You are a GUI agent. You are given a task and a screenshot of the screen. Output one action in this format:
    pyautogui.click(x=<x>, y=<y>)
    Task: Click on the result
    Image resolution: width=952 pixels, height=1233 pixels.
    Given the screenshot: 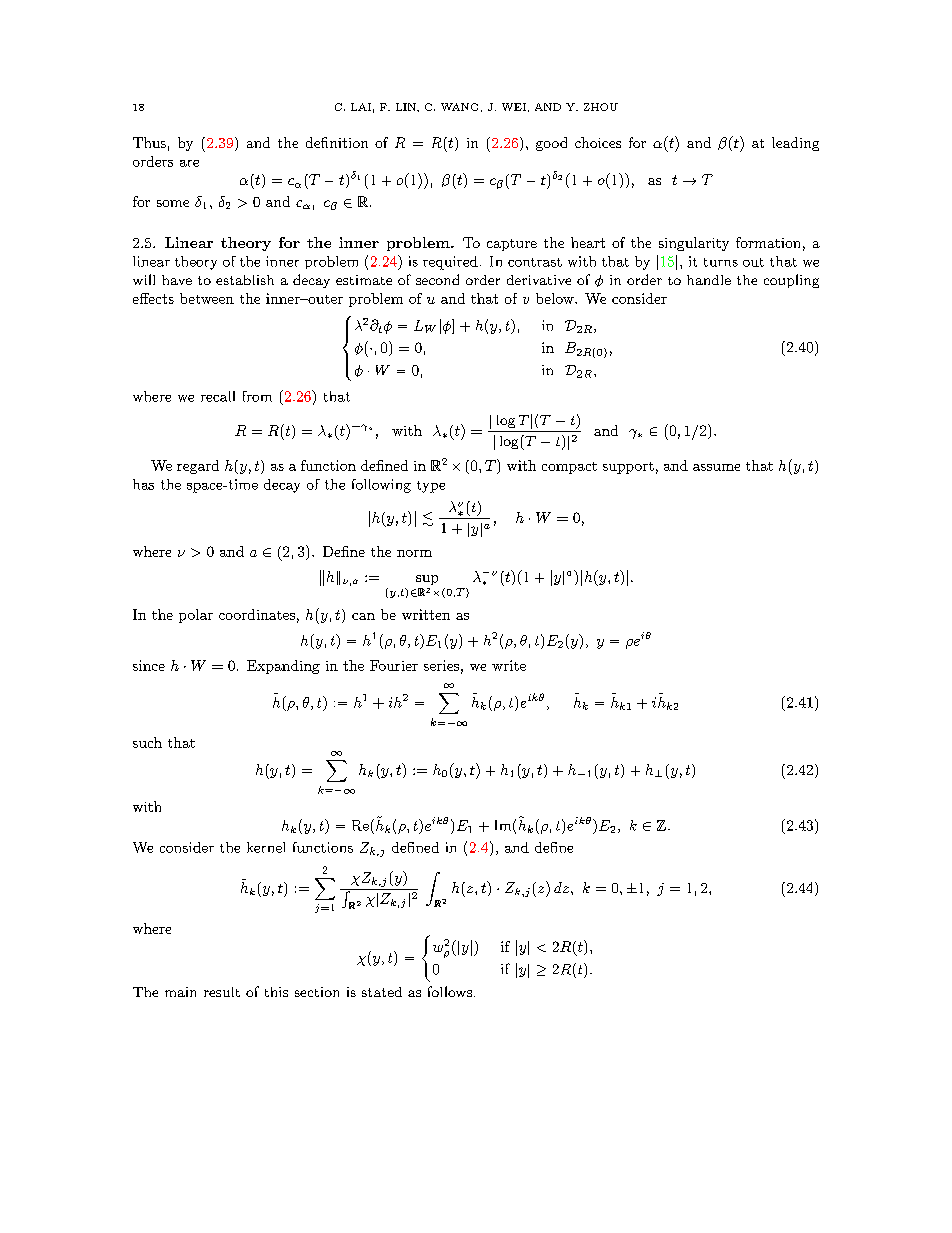 What is the action you would take?
    pyautogui.click(x=222, y=992)
